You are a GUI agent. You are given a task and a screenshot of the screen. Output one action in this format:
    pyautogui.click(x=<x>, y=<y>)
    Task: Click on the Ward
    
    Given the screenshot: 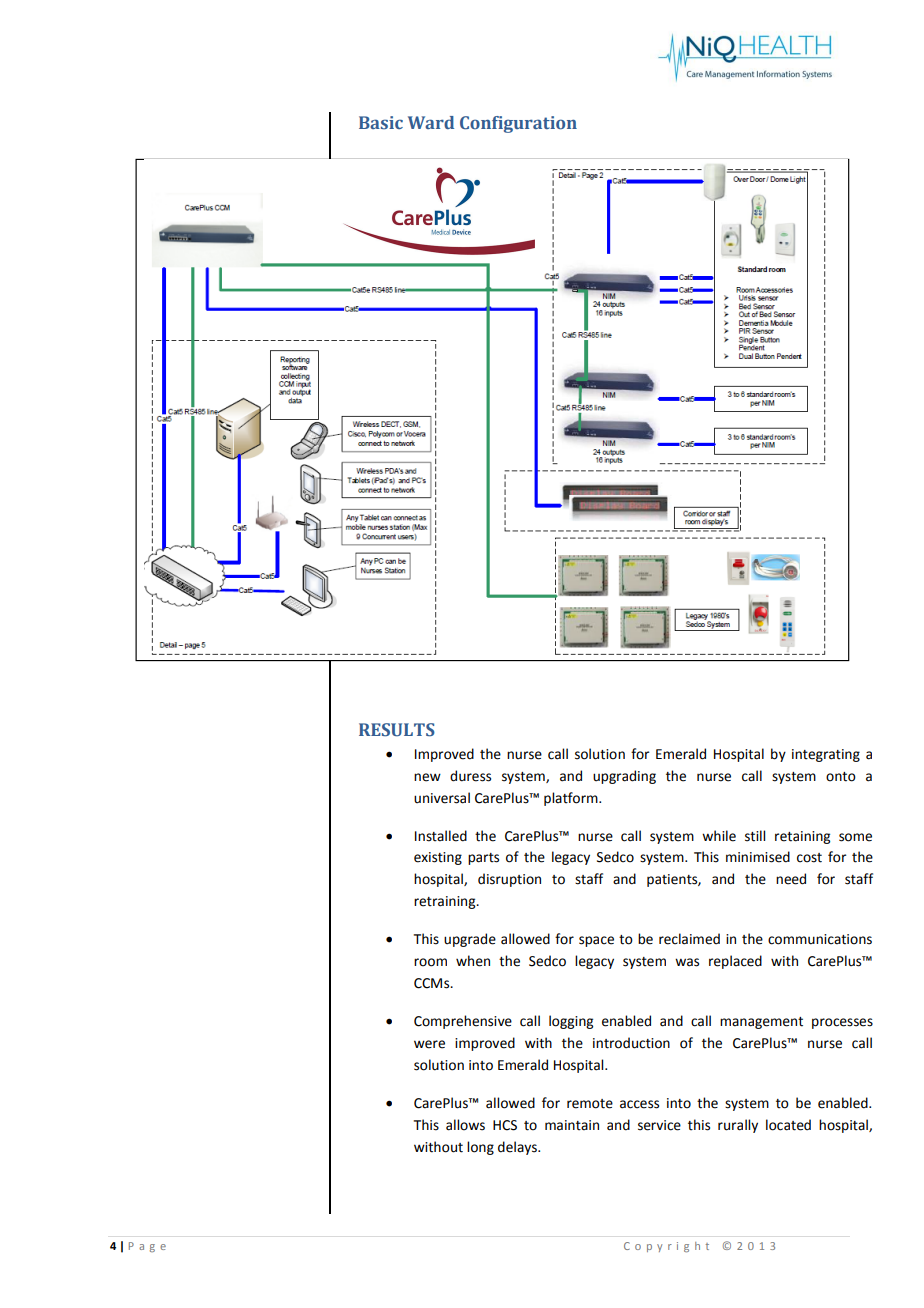 What is the action you would take?
    pyautogui.click(x=431, y=122)
